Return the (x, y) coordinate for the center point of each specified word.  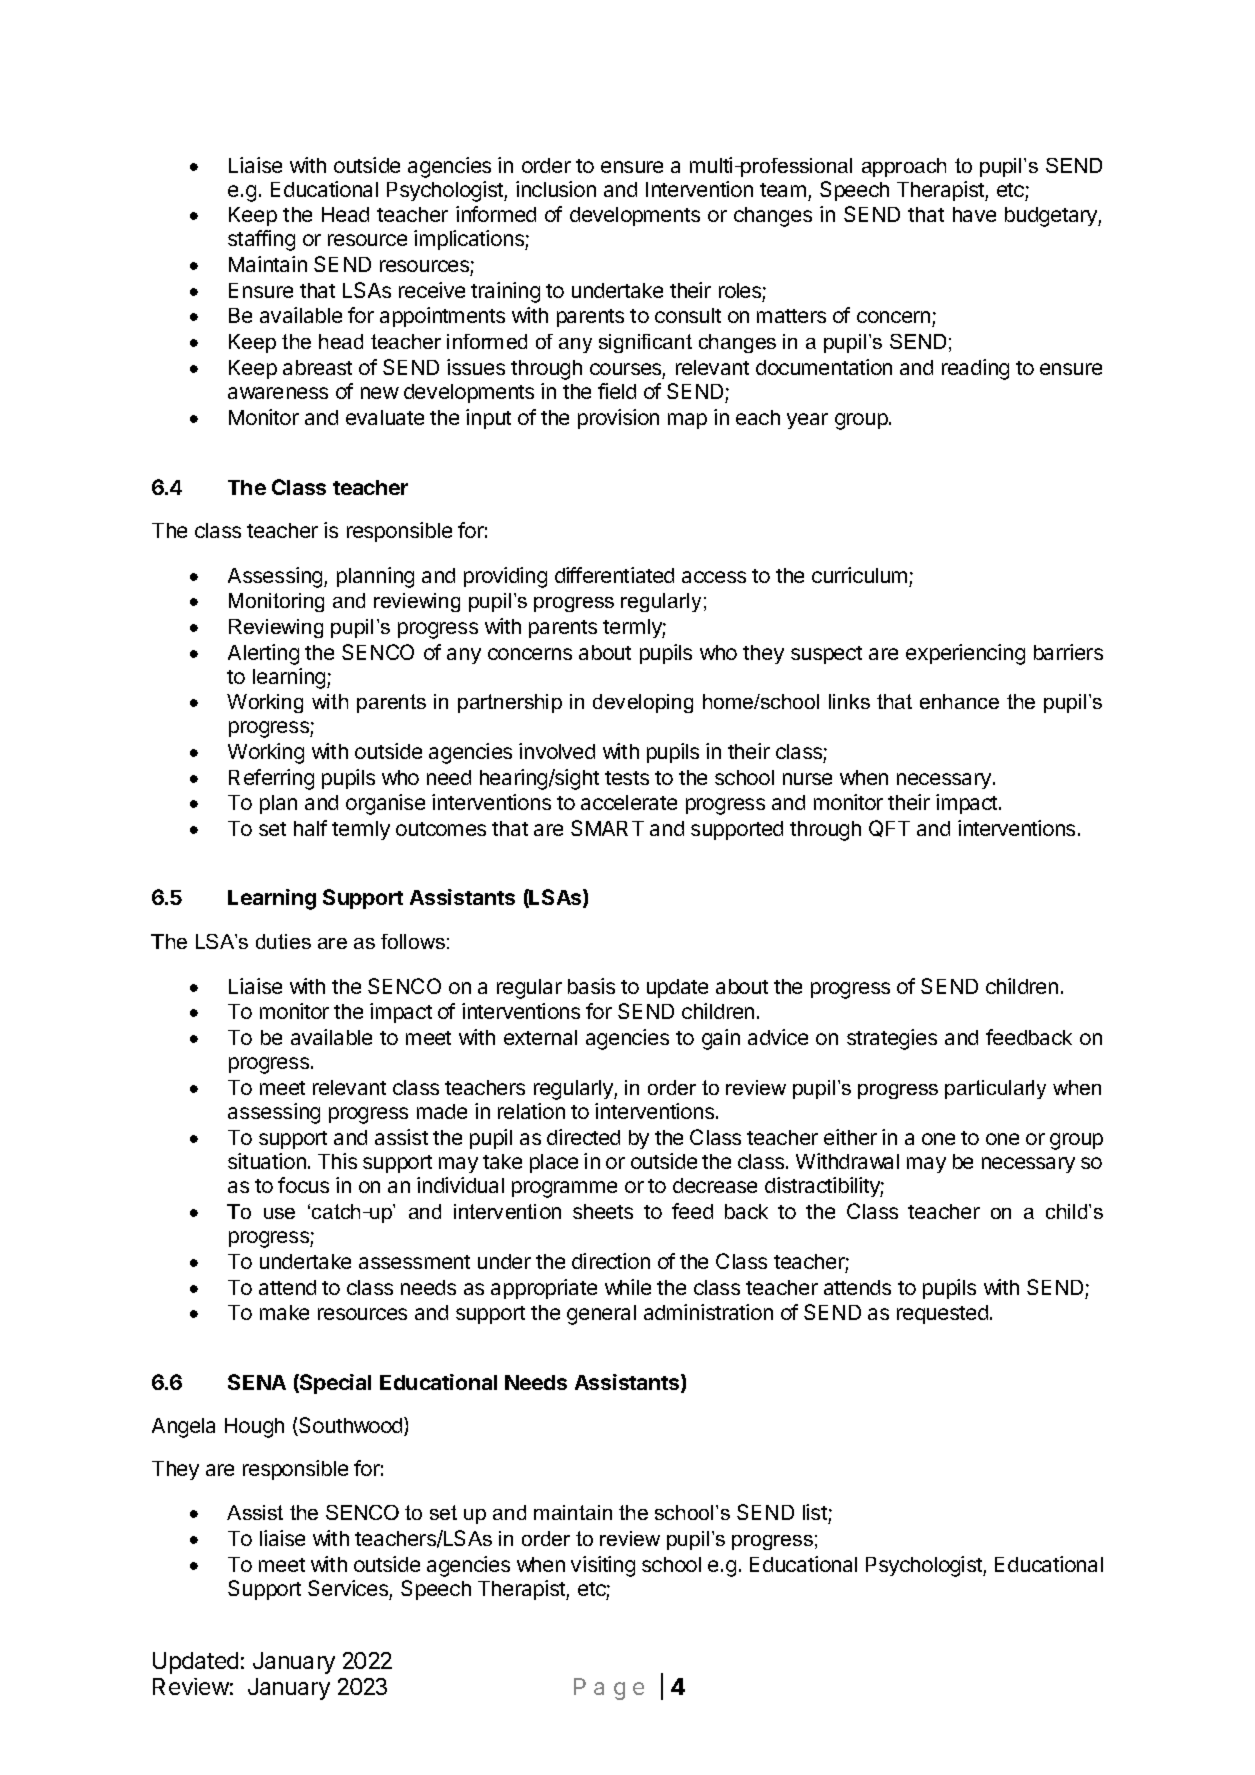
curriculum (859, 575)
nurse (807, 779)
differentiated (614, 575)
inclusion (556, 189)
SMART (607, 828)
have (974, 214)
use (279, 1213)
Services (349, 1590)
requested (942, 1314)
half (310, 828)
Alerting (263, 654)
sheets (603, 1211)
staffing (261, 240)
